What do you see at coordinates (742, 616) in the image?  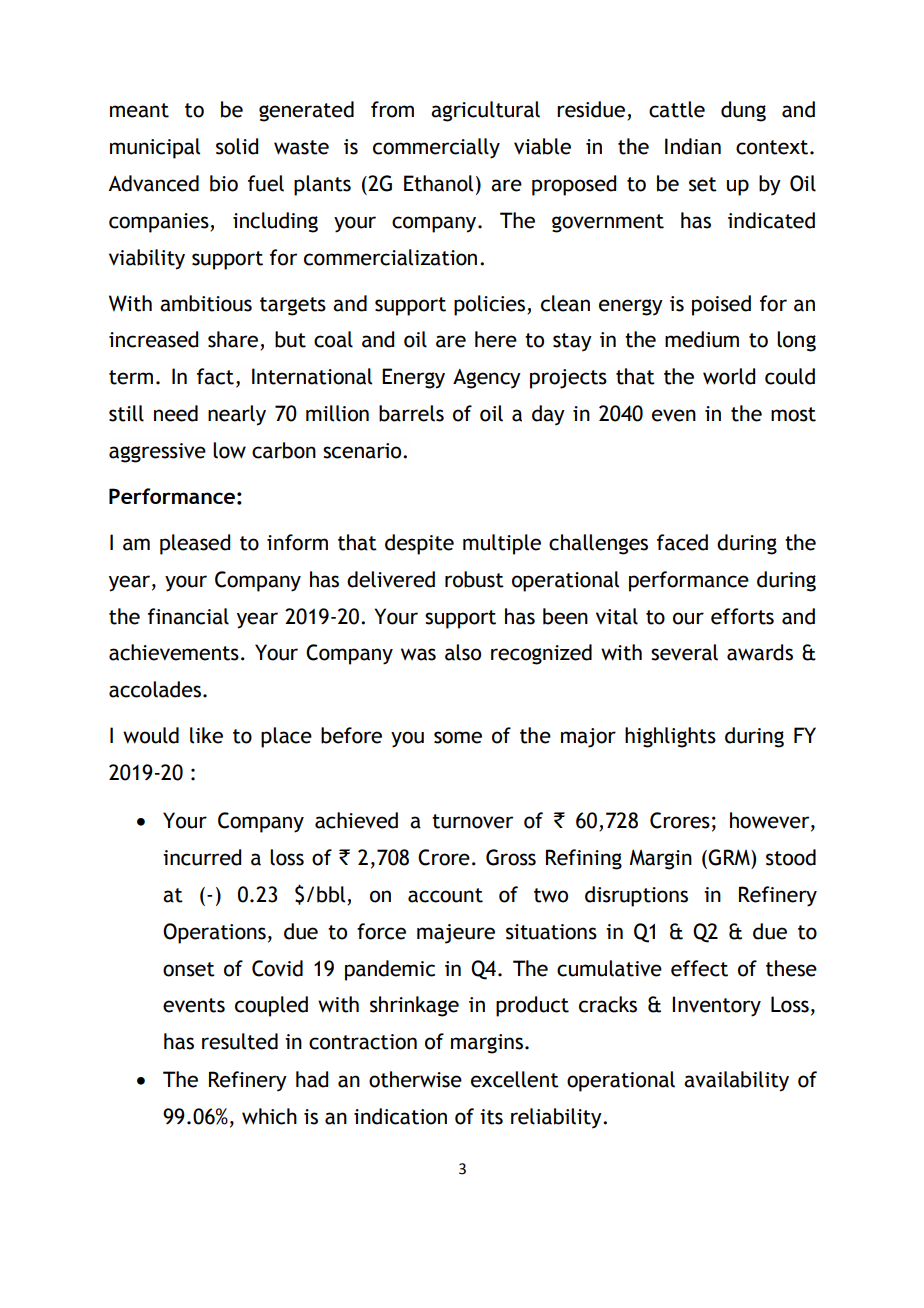 I see `efforts` at bounding box center [742, 616].
